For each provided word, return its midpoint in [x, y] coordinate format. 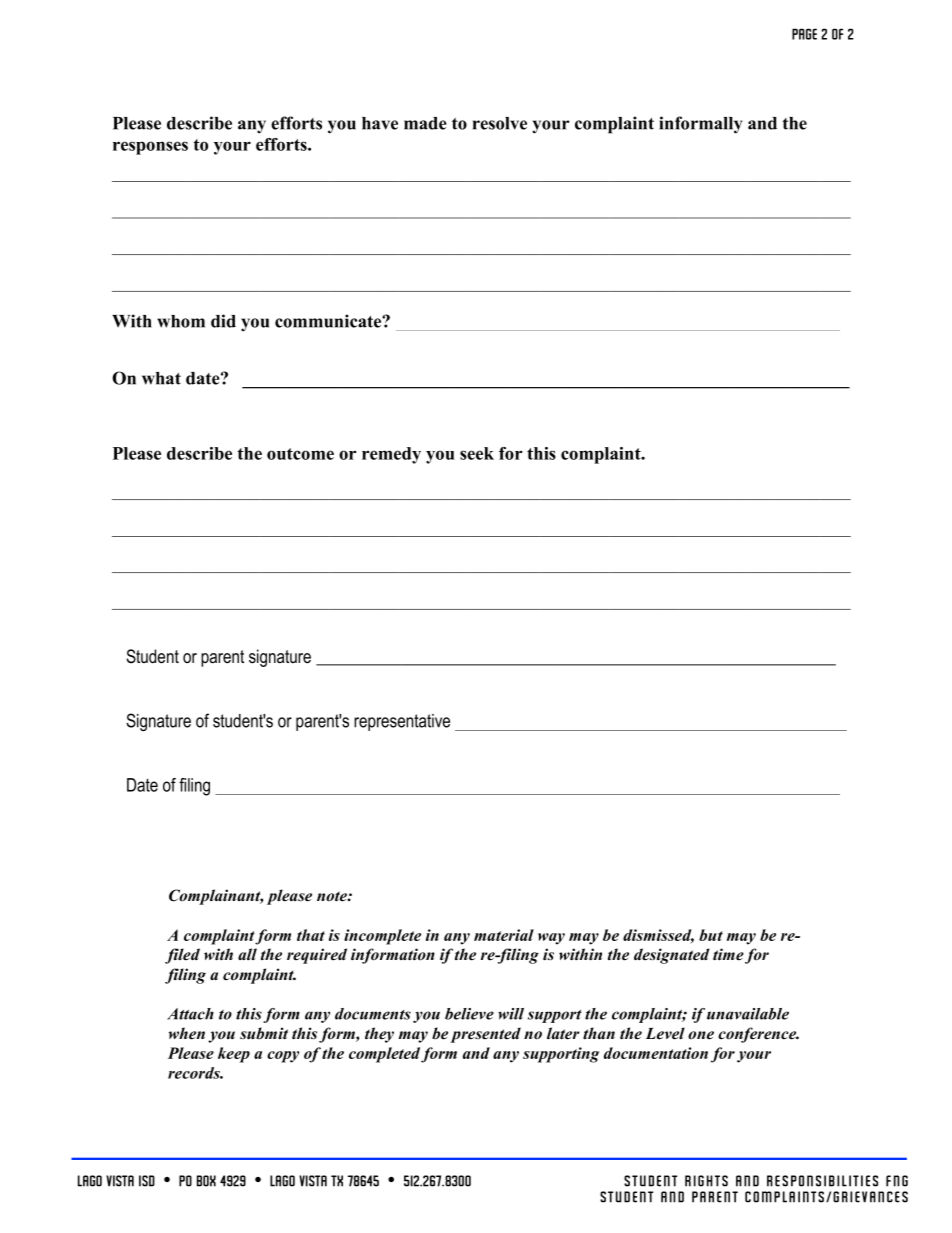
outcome [300, 454]
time [728, 954]
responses [150, 148]
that [311, 935]
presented [486, 1035]
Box [206, 1181]
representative [402, 722]
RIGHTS [706, 1181]
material [504, 935]
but [711, 935]
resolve [500, 123]
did [223, 321]
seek [477, 453]
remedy [391, 455]
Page [804, 34]
